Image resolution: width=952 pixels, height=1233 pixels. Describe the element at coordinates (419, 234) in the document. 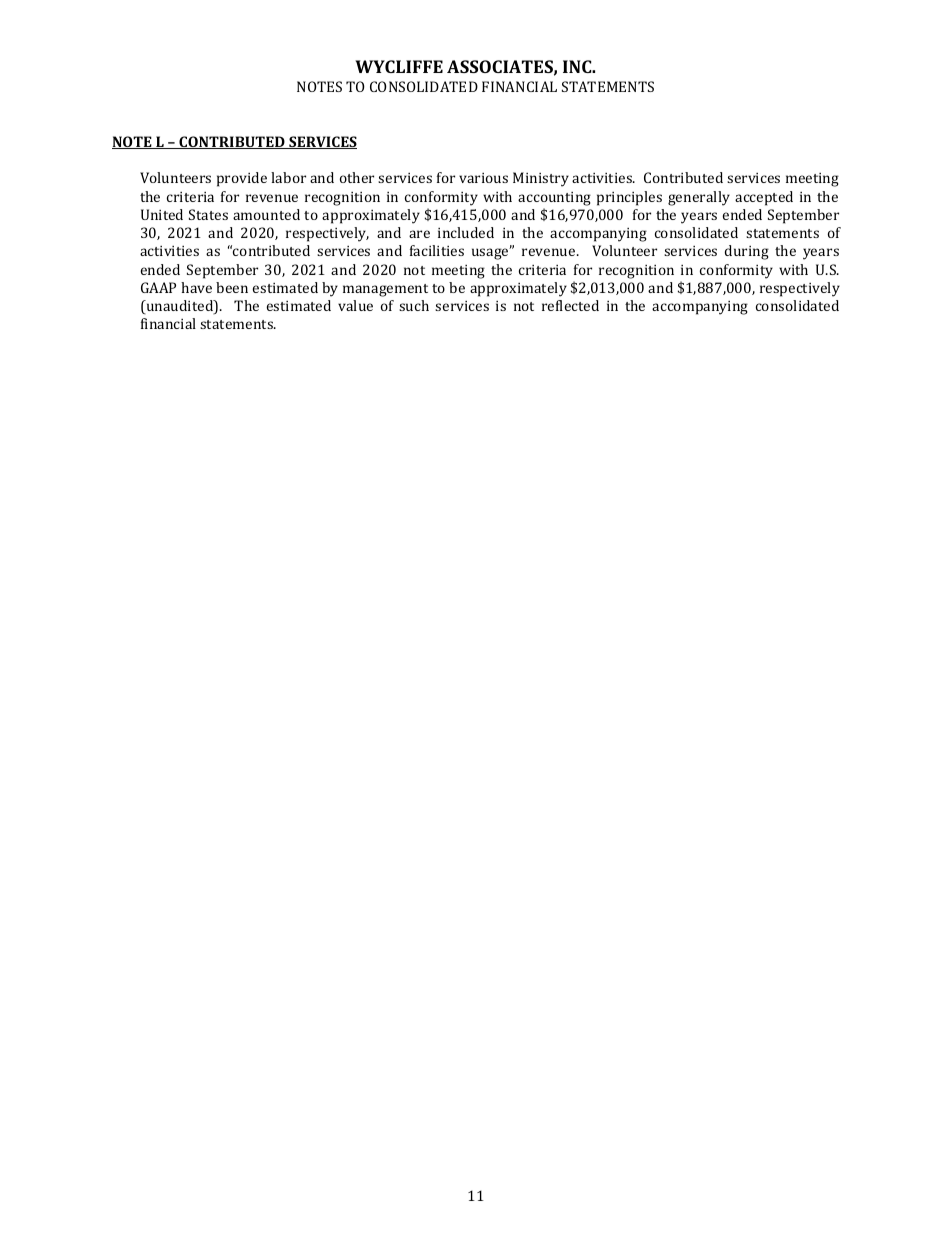

I see `are` at that location.
